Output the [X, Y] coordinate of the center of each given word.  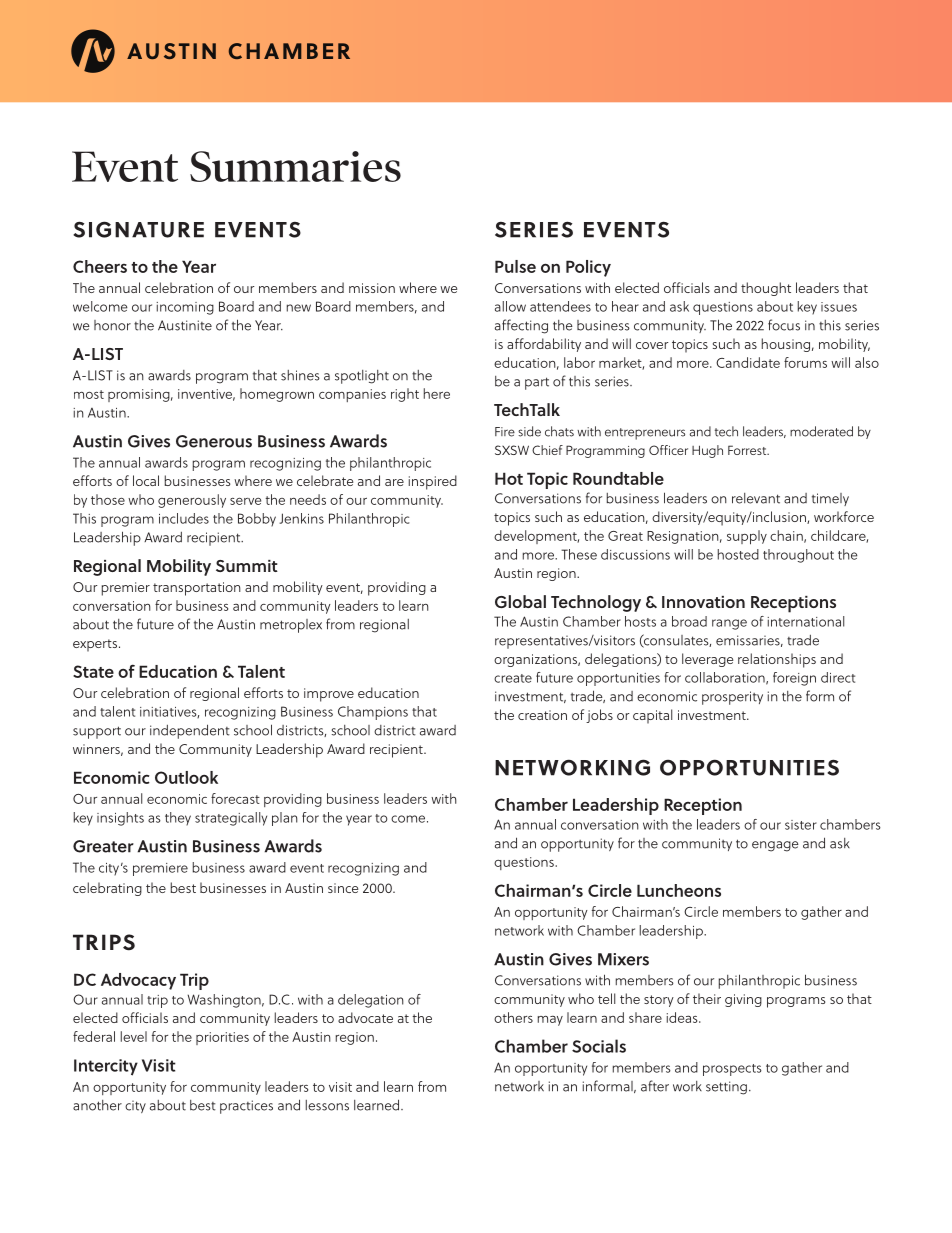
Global [520, 601]
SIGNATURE [138, 229]
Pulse [515, 266]
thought [766, 289]
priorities [222, 1038]
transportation [197, 589]
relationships [777, 660]
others [513, 1017]
